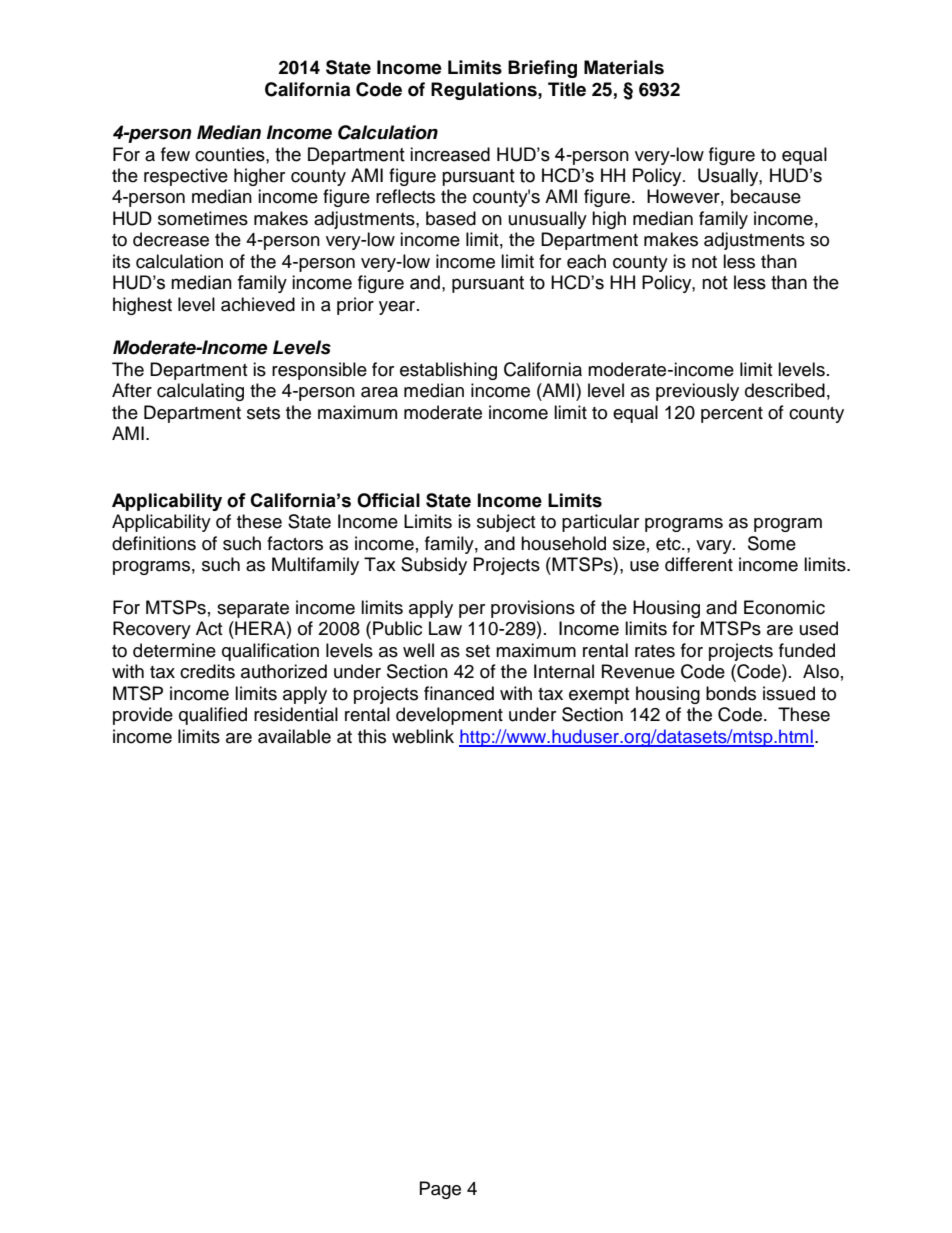 This page has width=952, height=1233. What do you see at coordinates (213, 716) in the page?
I see `qualified` at bounding box center [213, 716].
